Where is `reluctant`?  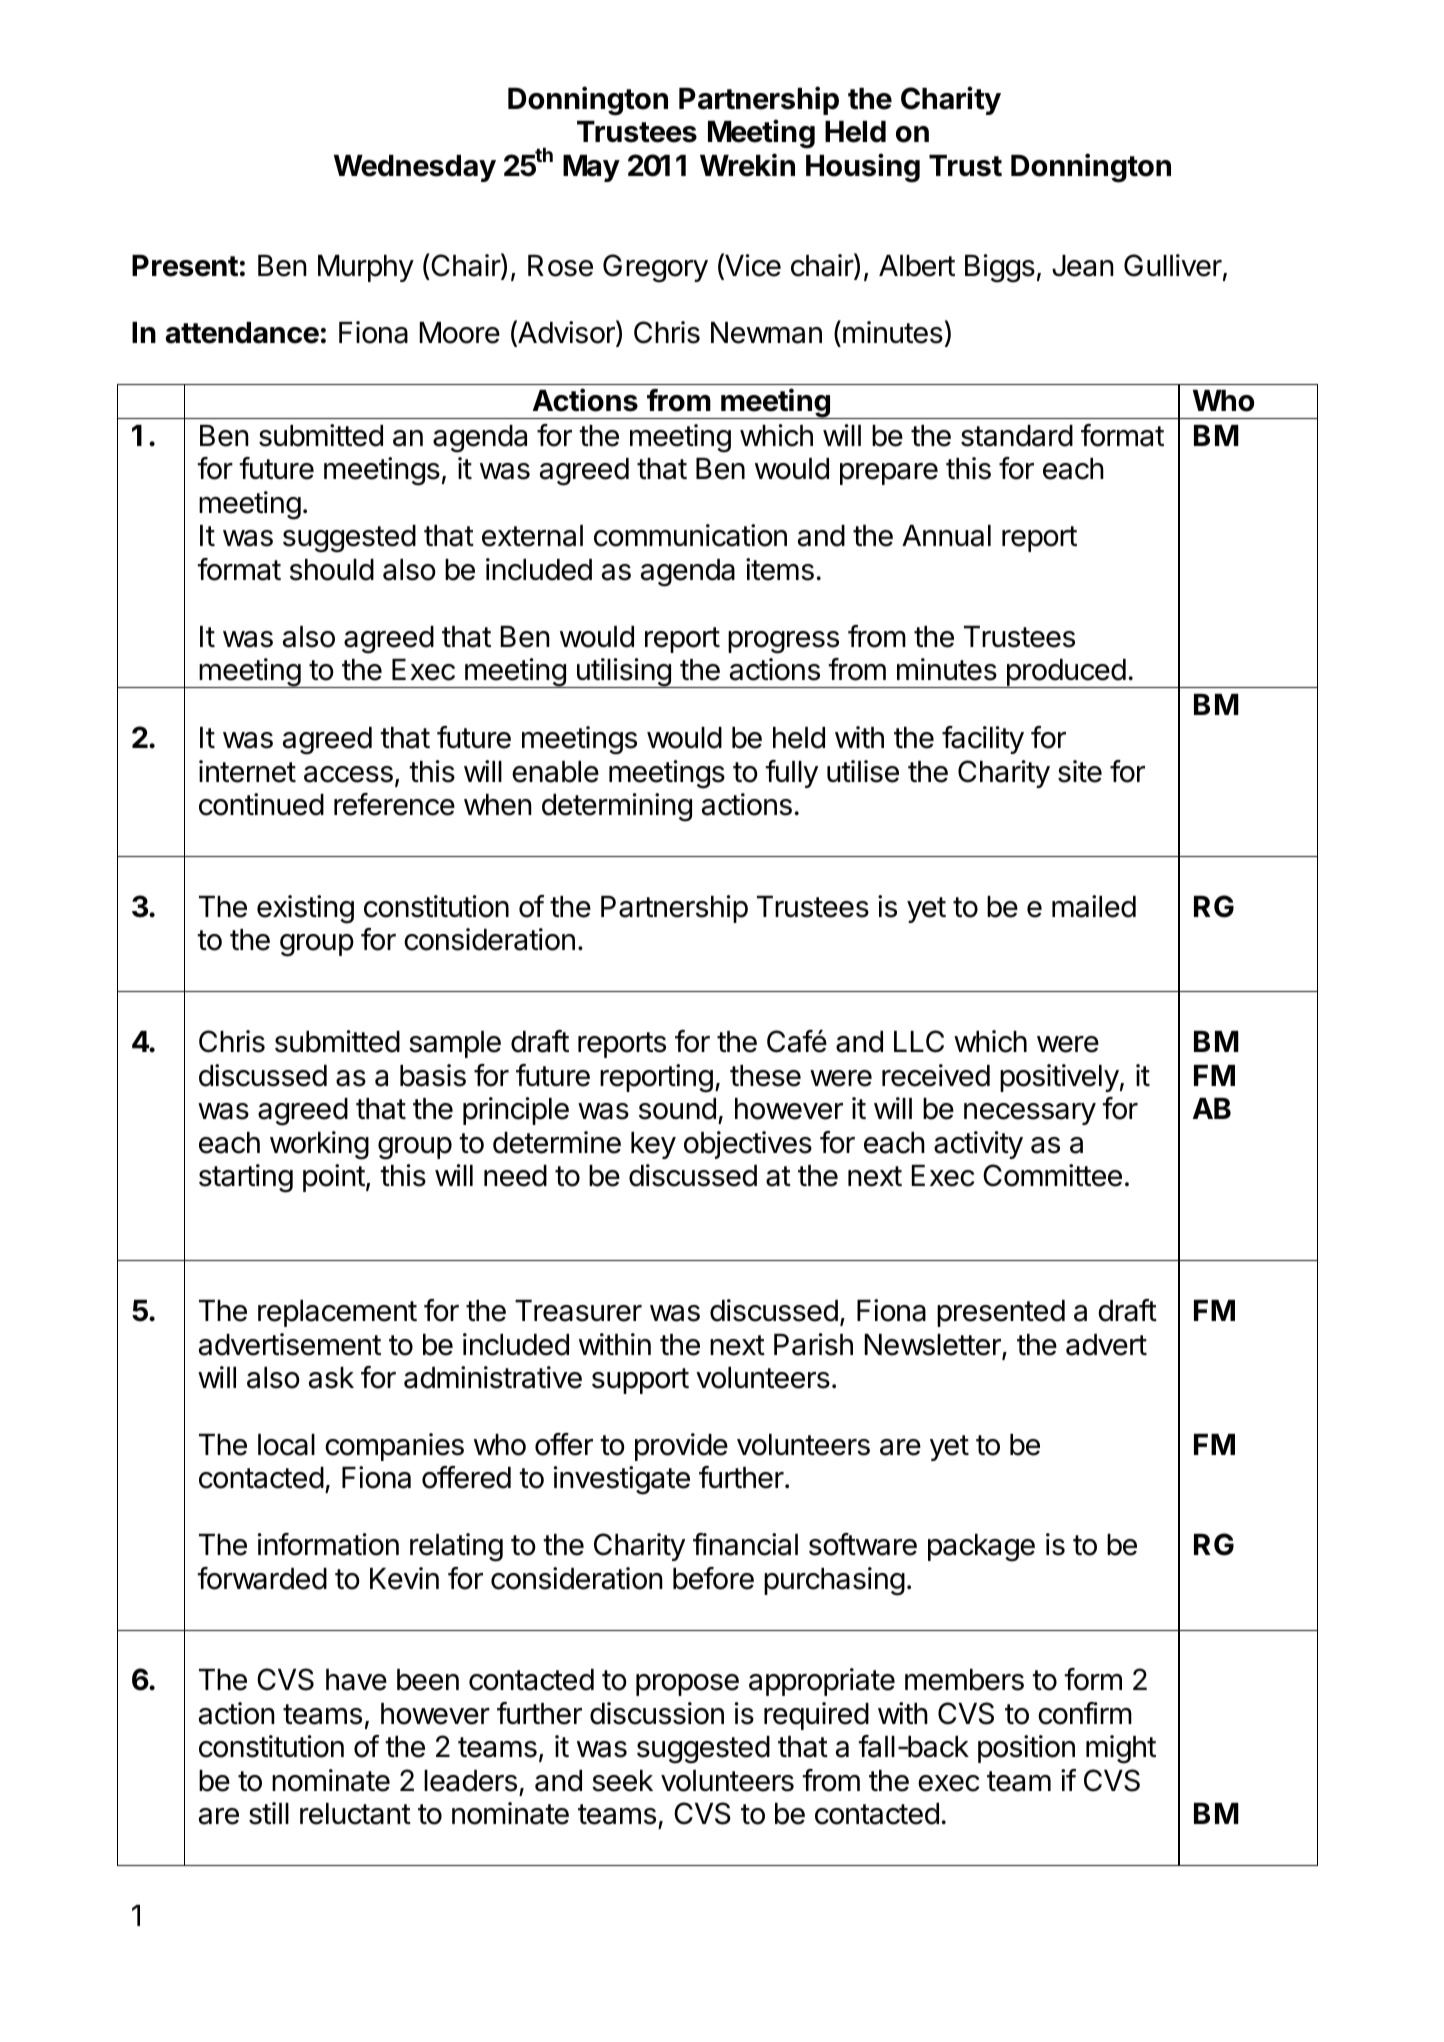 reluctant is located at coordinates (355, 1814).
